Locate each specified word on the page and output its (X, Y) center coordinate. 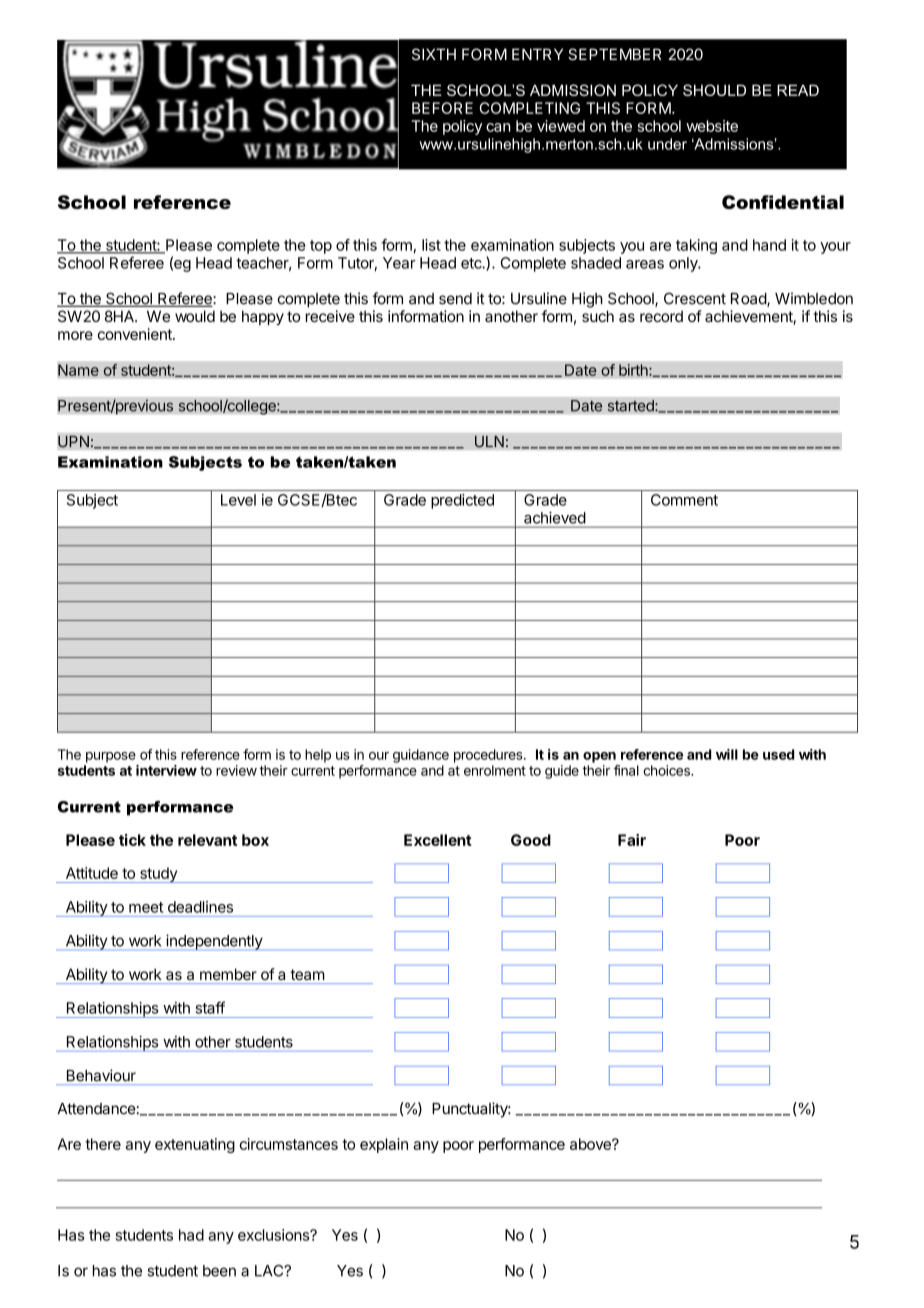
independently (214, 942)
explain (384, 1145)
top (321, 247)
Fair (632, 840)
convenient (135, 334)
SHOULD (714, 90)
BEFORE (442, 108)
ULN (489, 441)
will (727, 754)
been (219, 1271)
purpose (111, 757)
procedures (489, 756)
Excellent (438, 840)
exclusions (275, 1235)
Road (749, 300)
